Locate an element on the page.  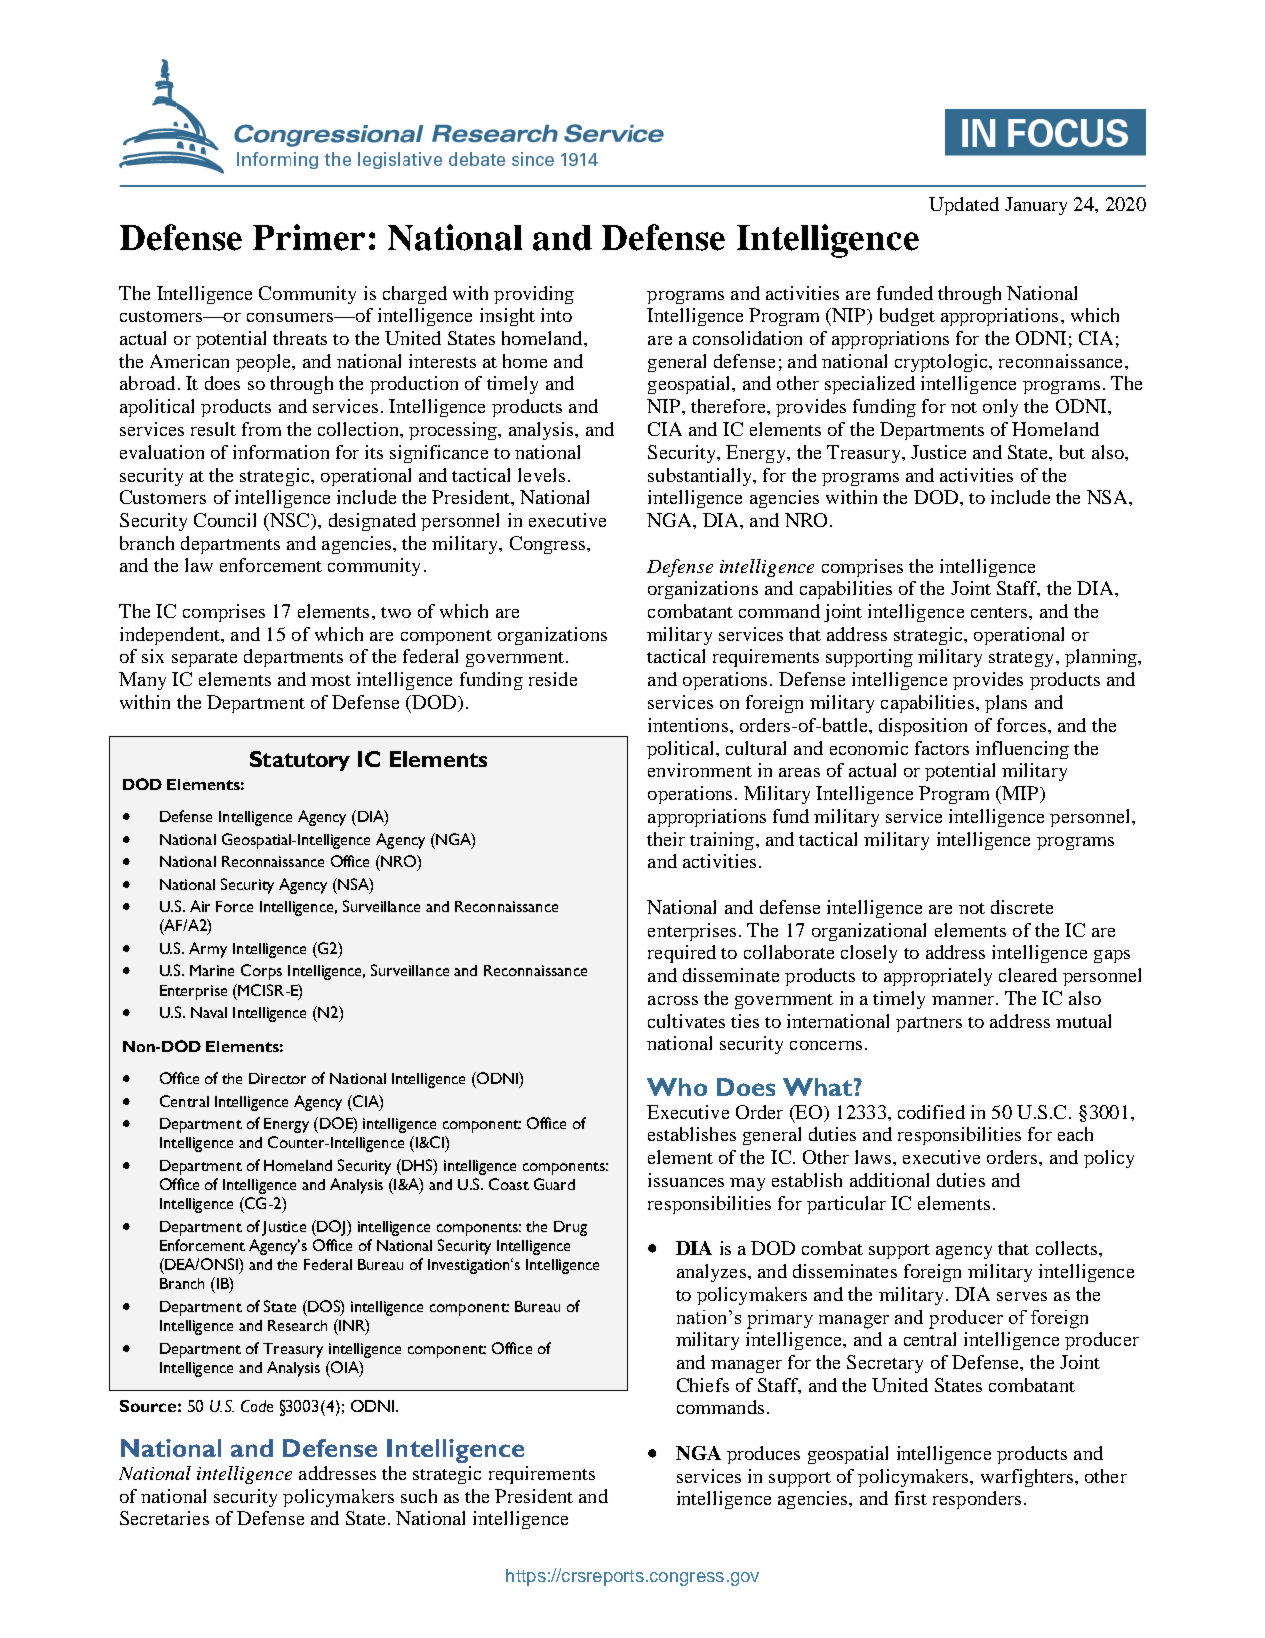
Updated is located at coordinates (964, 206).
